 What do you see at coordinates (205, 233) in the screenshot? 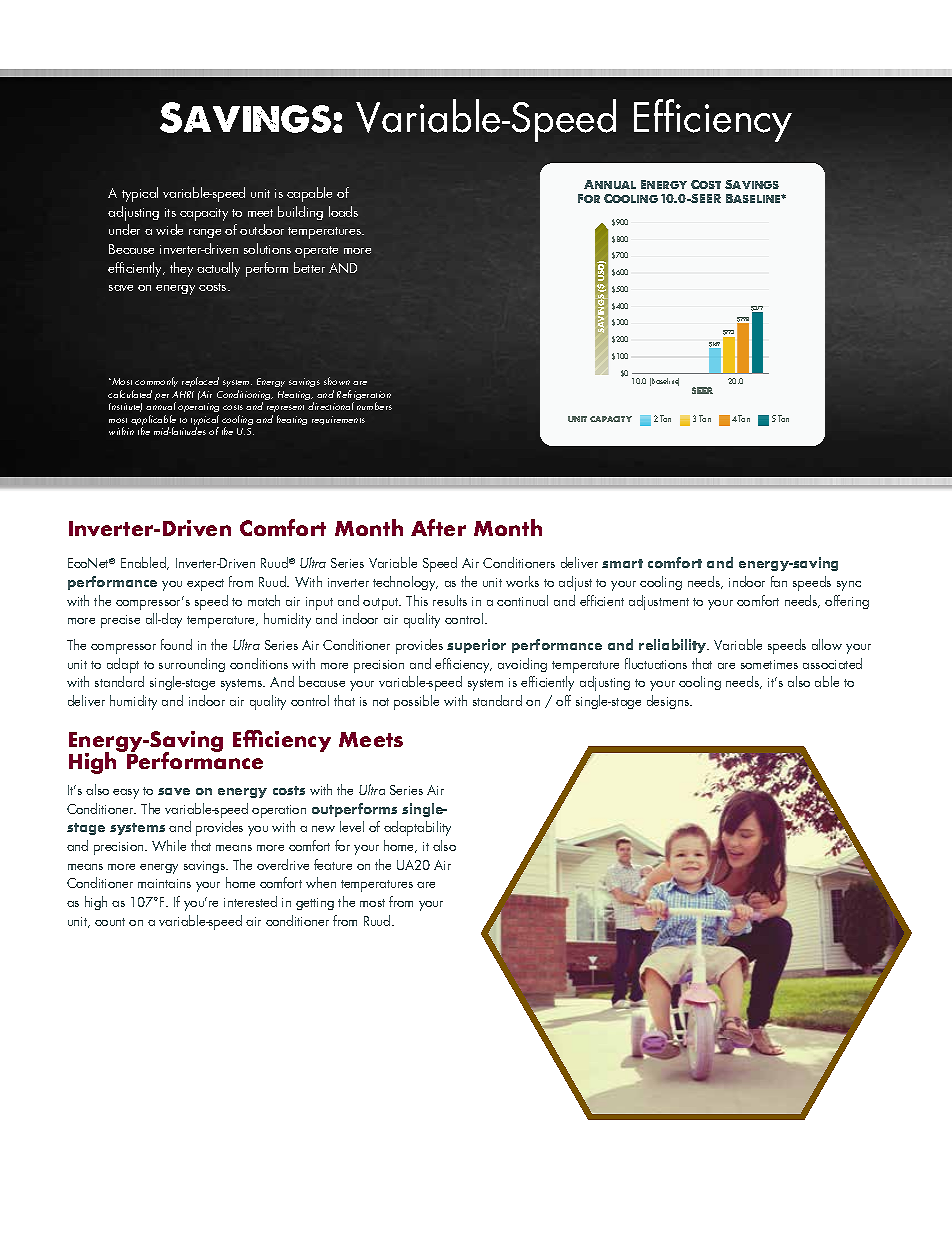
I see `range` at bounding box center [205, 233].
